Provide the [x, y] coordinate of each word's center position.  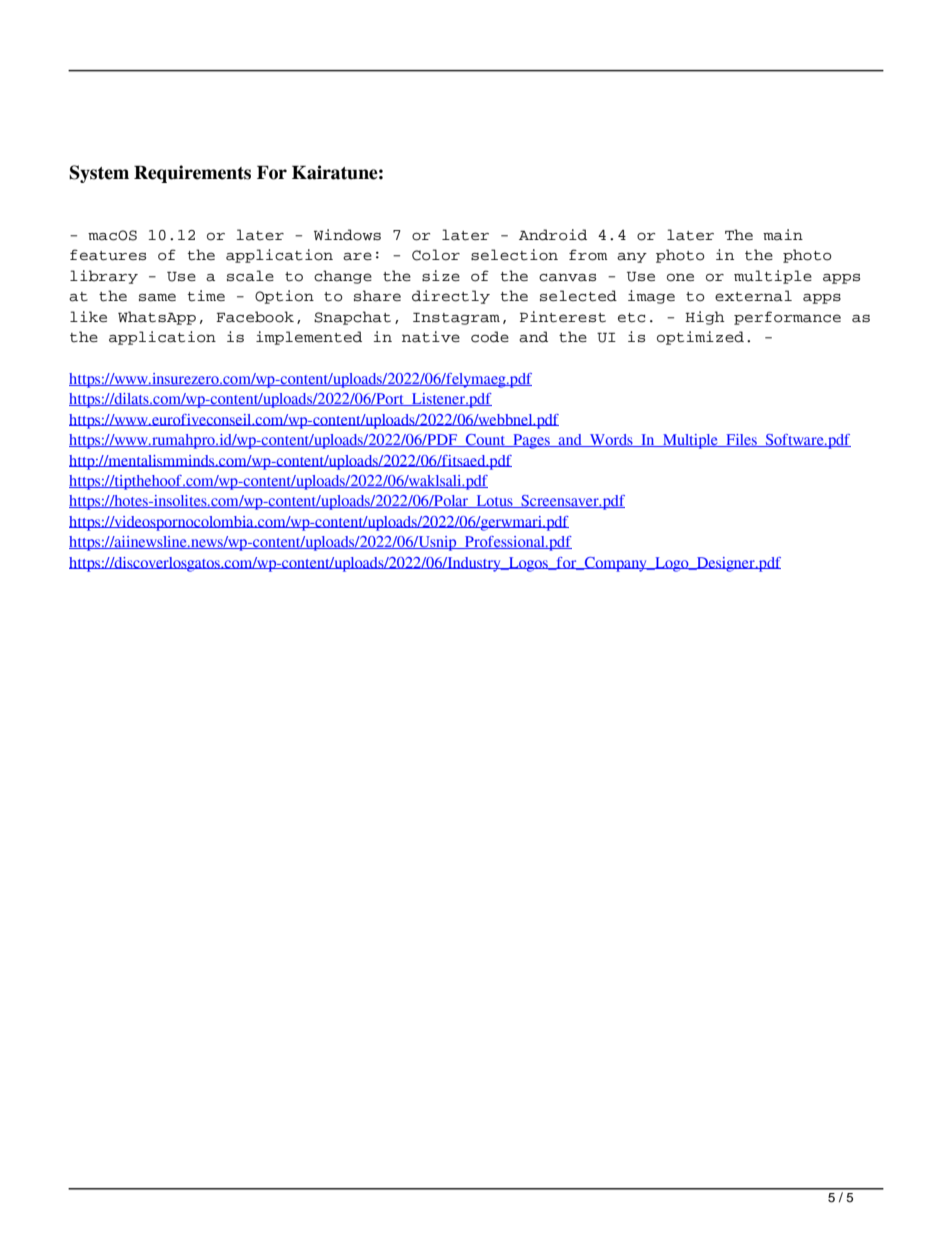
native [431, 337]
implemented [309, 338]
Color [436, 255]
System [99, 174]
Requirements [192, 174]
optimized [700, 338]
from [588, 255]
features [108, 255]
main [783, 235]
